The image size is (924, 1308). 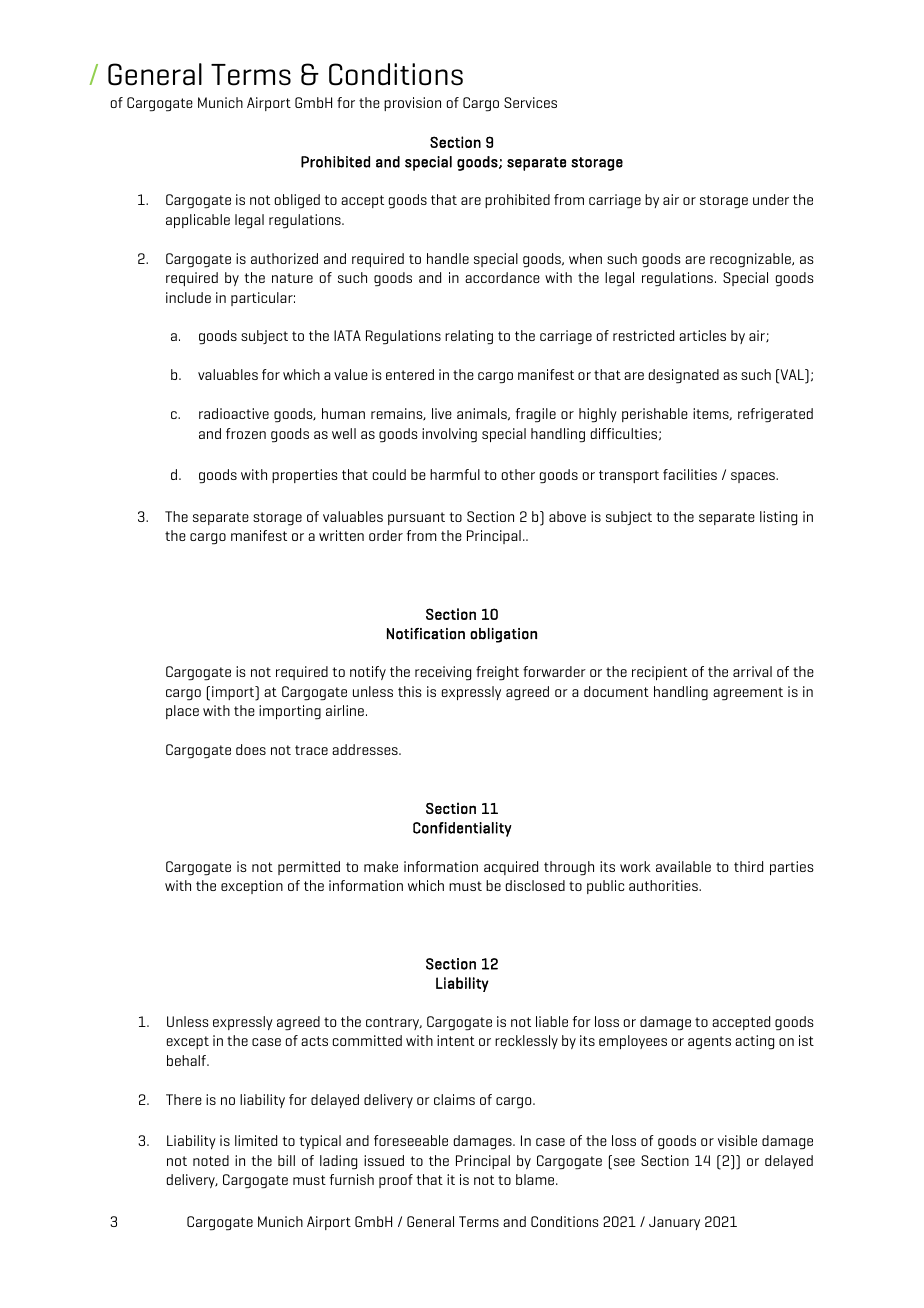 I want to click on under, so click(x=771, y=199).
